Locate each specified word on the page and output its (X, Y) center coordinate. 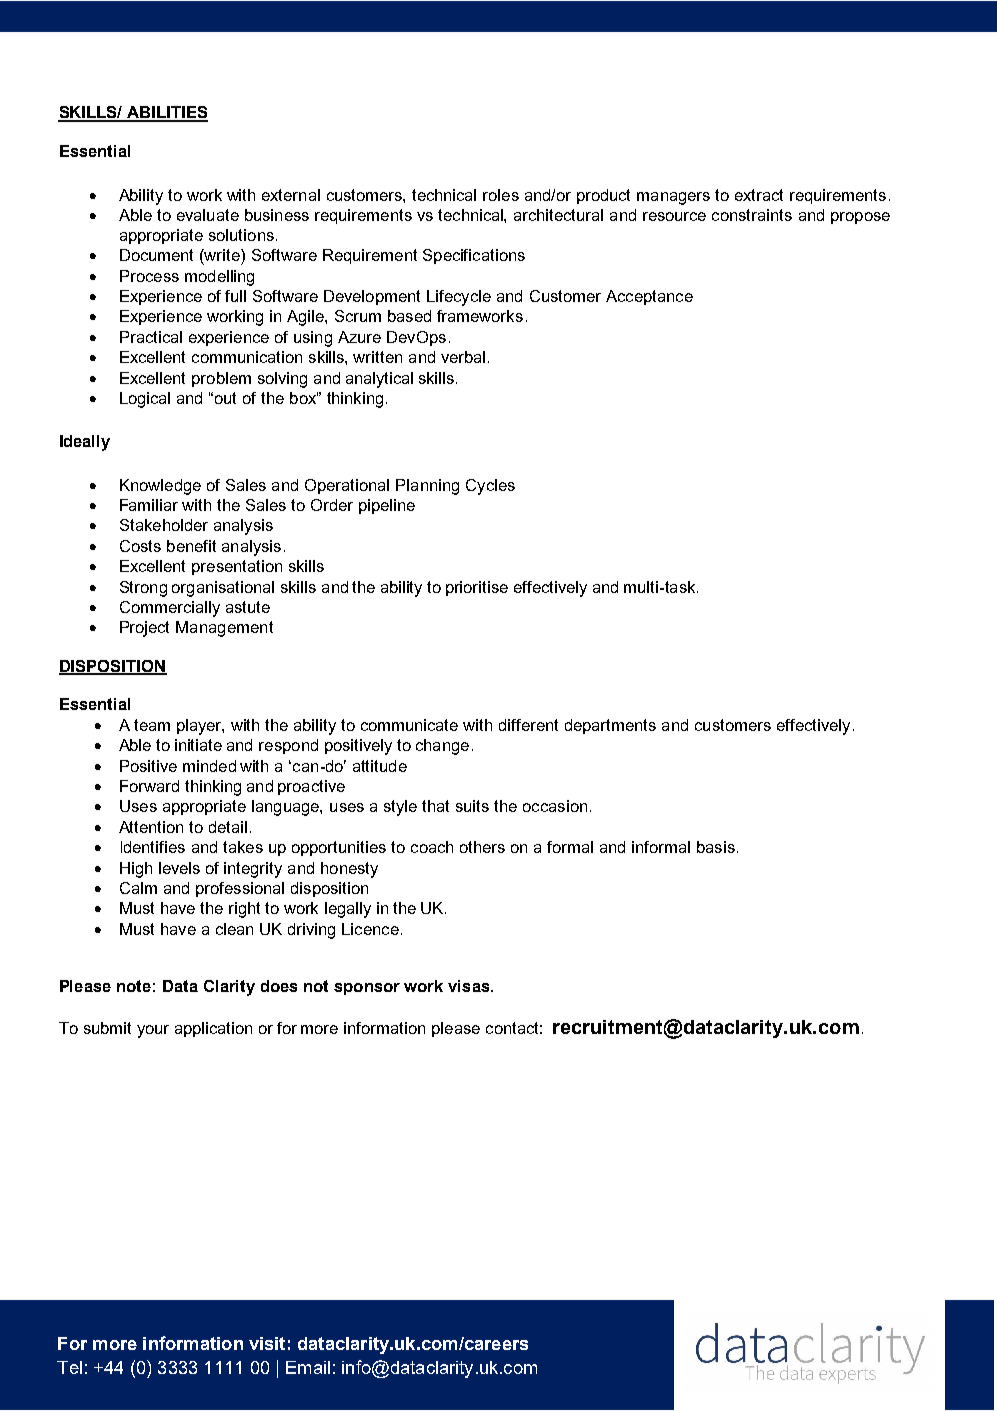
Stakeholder (164, 525)
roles (501, 195)
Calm (138, 888)
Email (308, 1367)
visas (470, 986)
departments (610, 726)
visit (267, 1343)
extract (759, 195)
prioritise (477, 588)
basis (716, 847)
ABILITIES (166, 113)
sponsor (367, 989)
